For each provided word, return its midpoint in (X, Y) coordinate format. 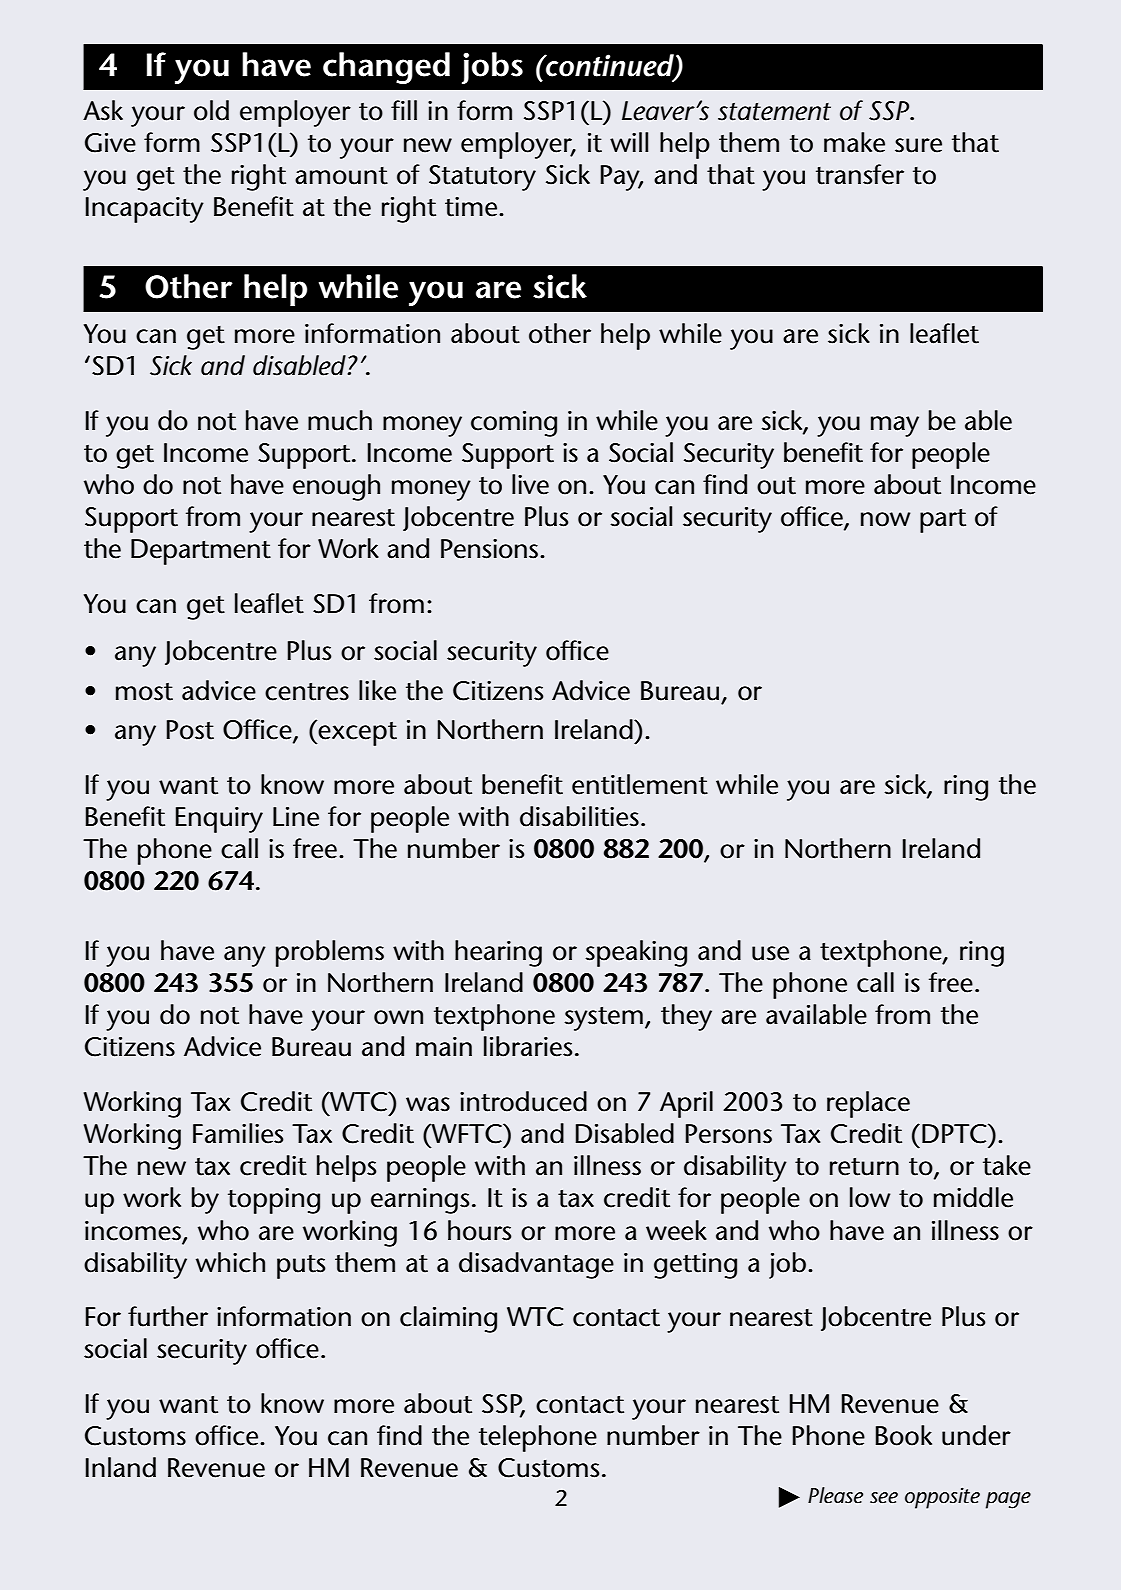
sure (918, 145)
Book (903, 1435)
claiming (448, 1319)
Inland (120, 1467)
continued (610, 66)
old (211, 110)
